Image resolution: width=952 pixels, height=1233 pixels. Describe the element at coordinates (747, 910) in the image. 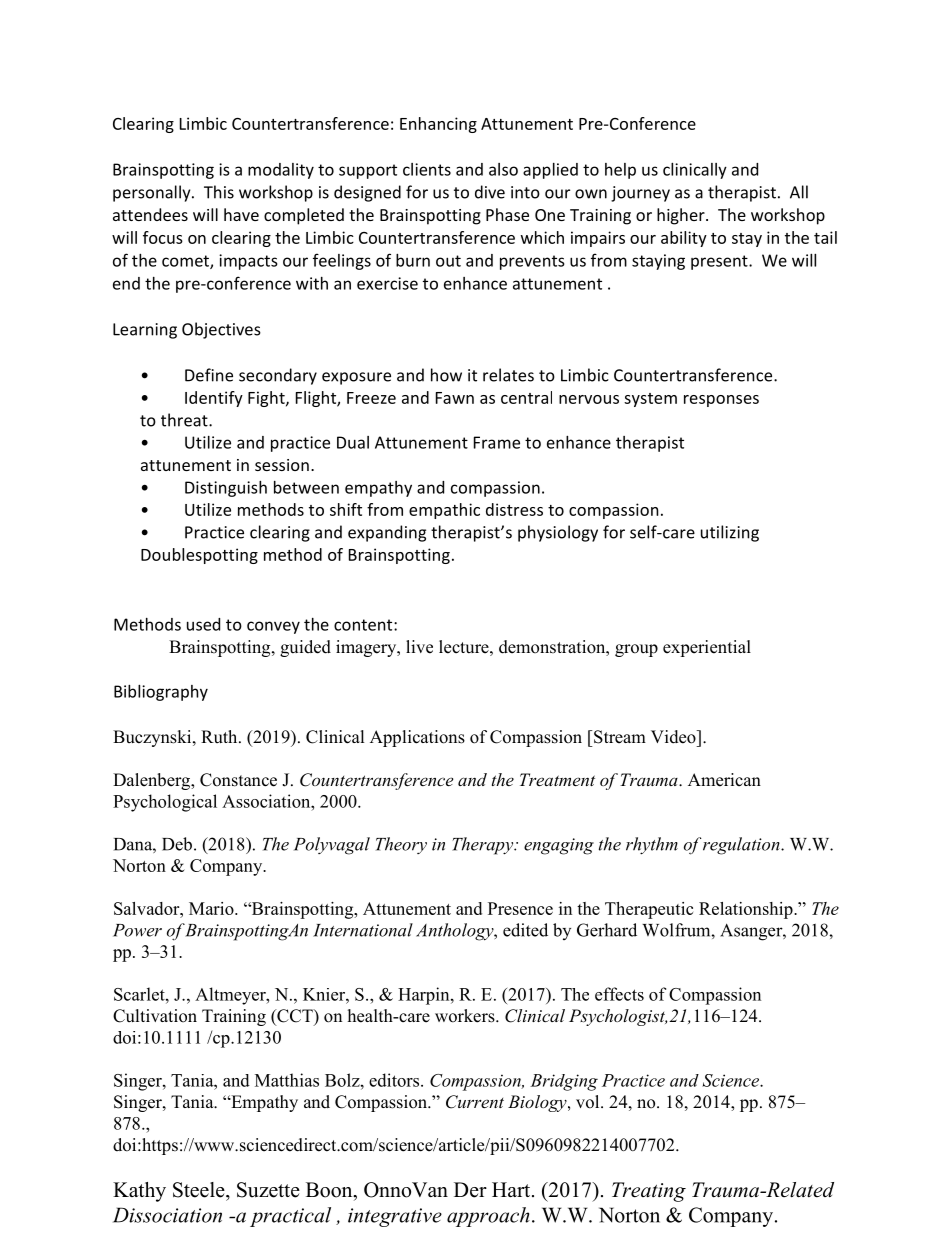

I see `Relationship` at that location.
